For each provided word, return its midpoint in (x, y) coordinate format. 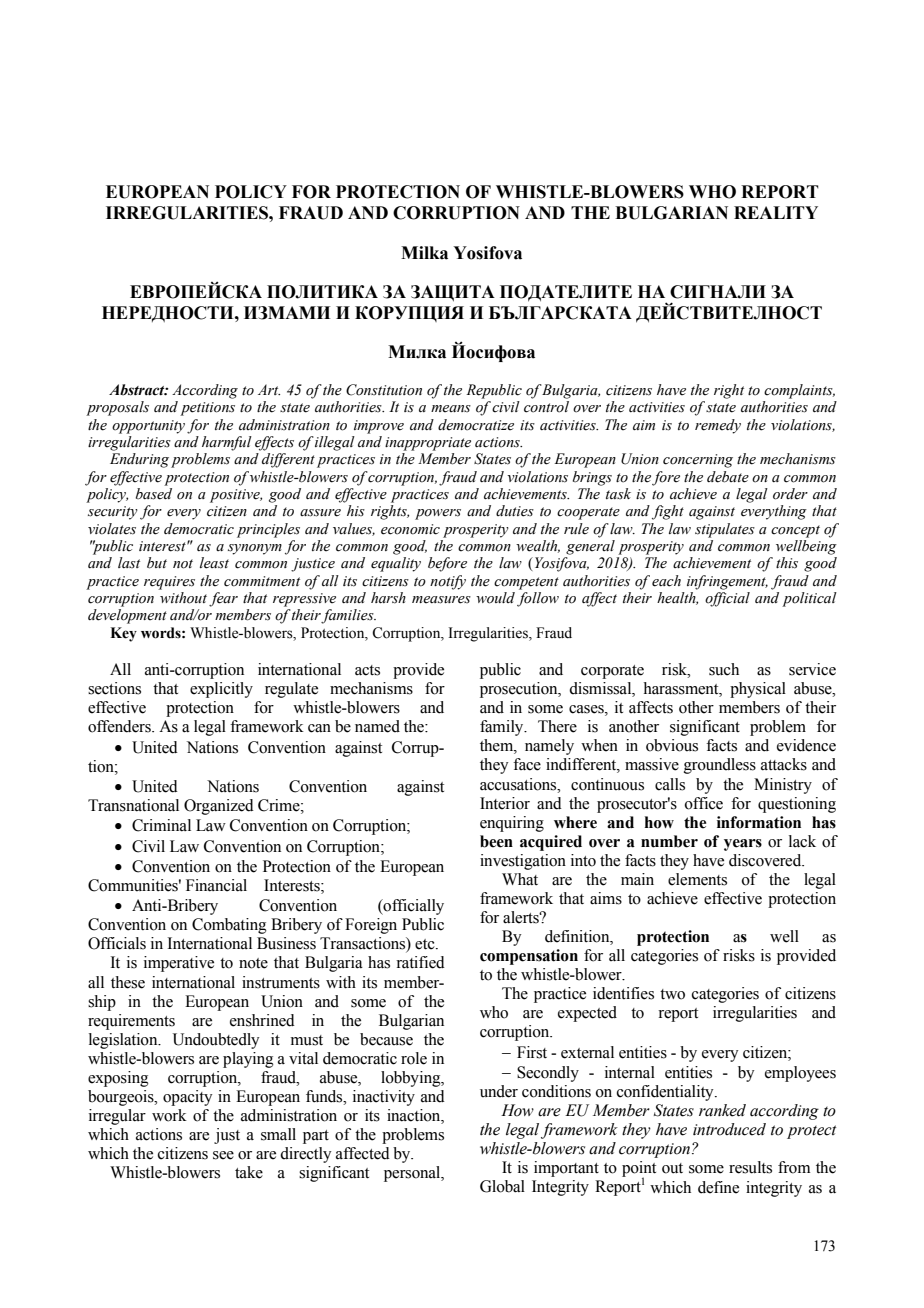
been (496, 841)
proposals (117, 408)
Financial (216, 885)
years (743, 845)
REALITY (776, 212)
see (223, 1155)
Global (502, 1186)
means (451, 409)
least (214, 563)
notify (448, 582)
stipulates (725, 530)
